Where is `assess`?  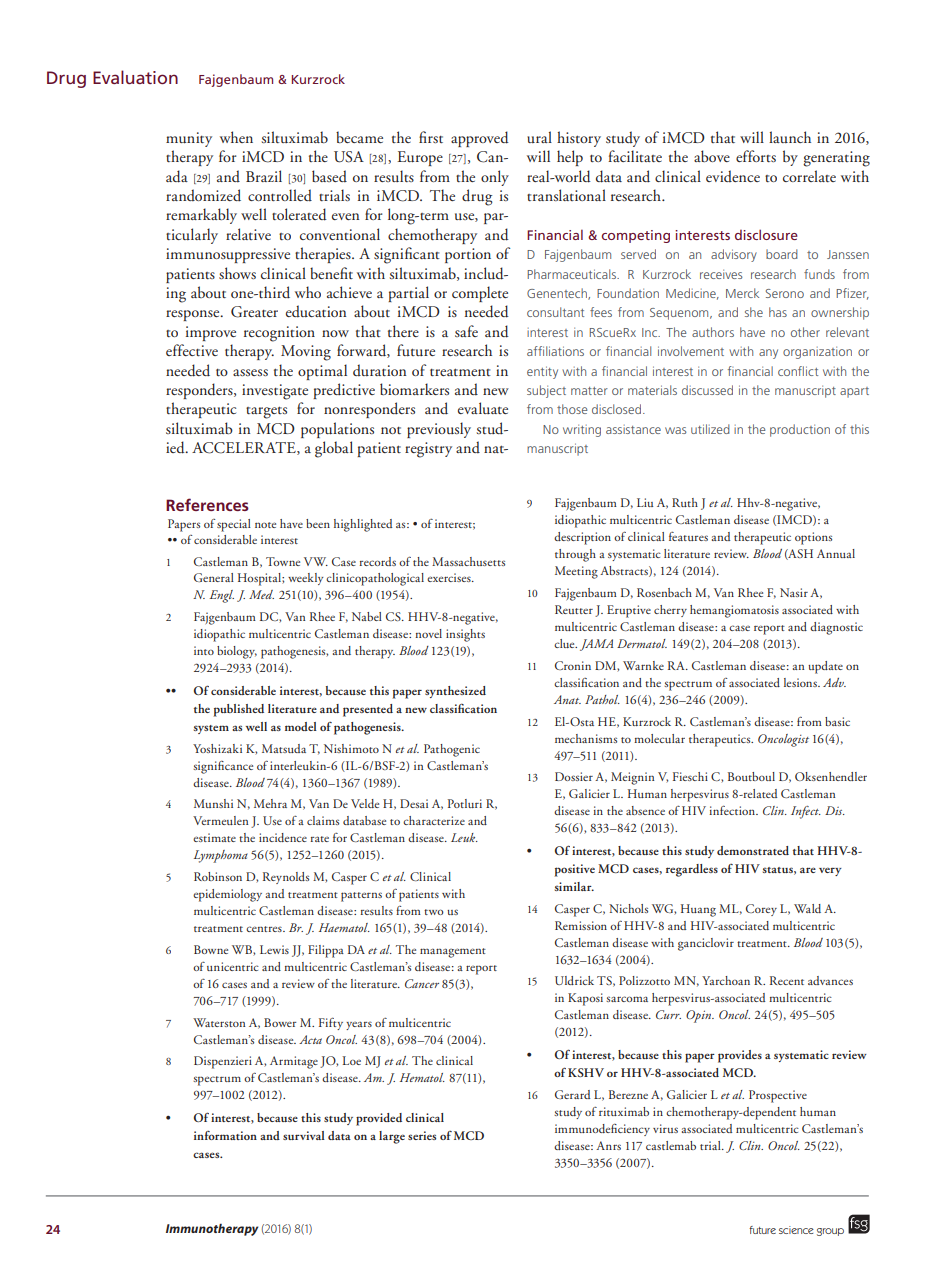
assess is located at coordinates (250, 372).
